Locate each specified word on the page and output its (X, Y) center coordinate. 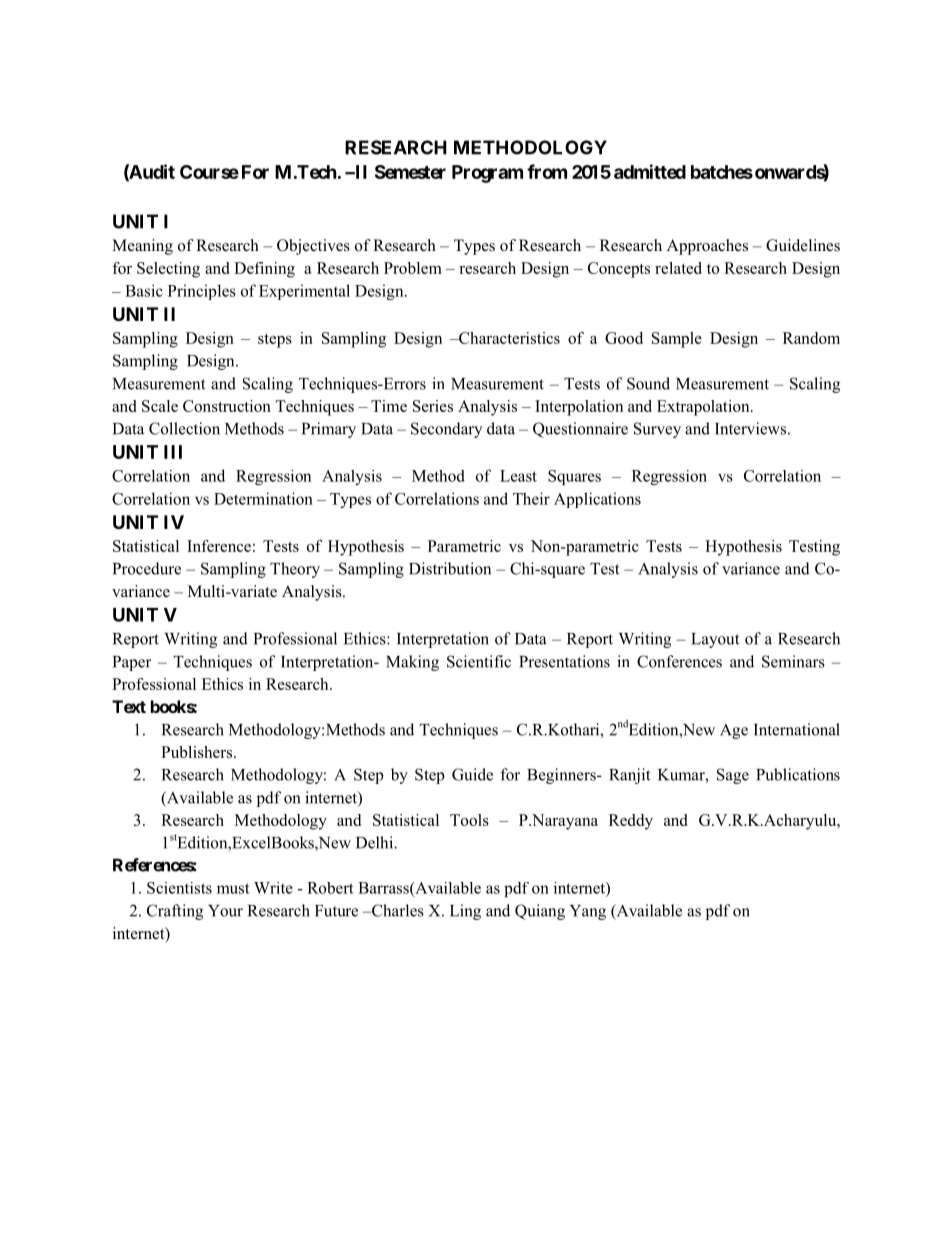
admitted (650, 171)
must (233, 888)
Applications (597, 500)
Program (487, 174)
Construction (227, 406)
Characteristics (508, 338)
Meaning (142, 247)
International (797, 729)
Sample (677, 340)
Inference (219, 546)
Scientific (479, 661)
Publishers (198, 752)
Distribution (450, 568)
